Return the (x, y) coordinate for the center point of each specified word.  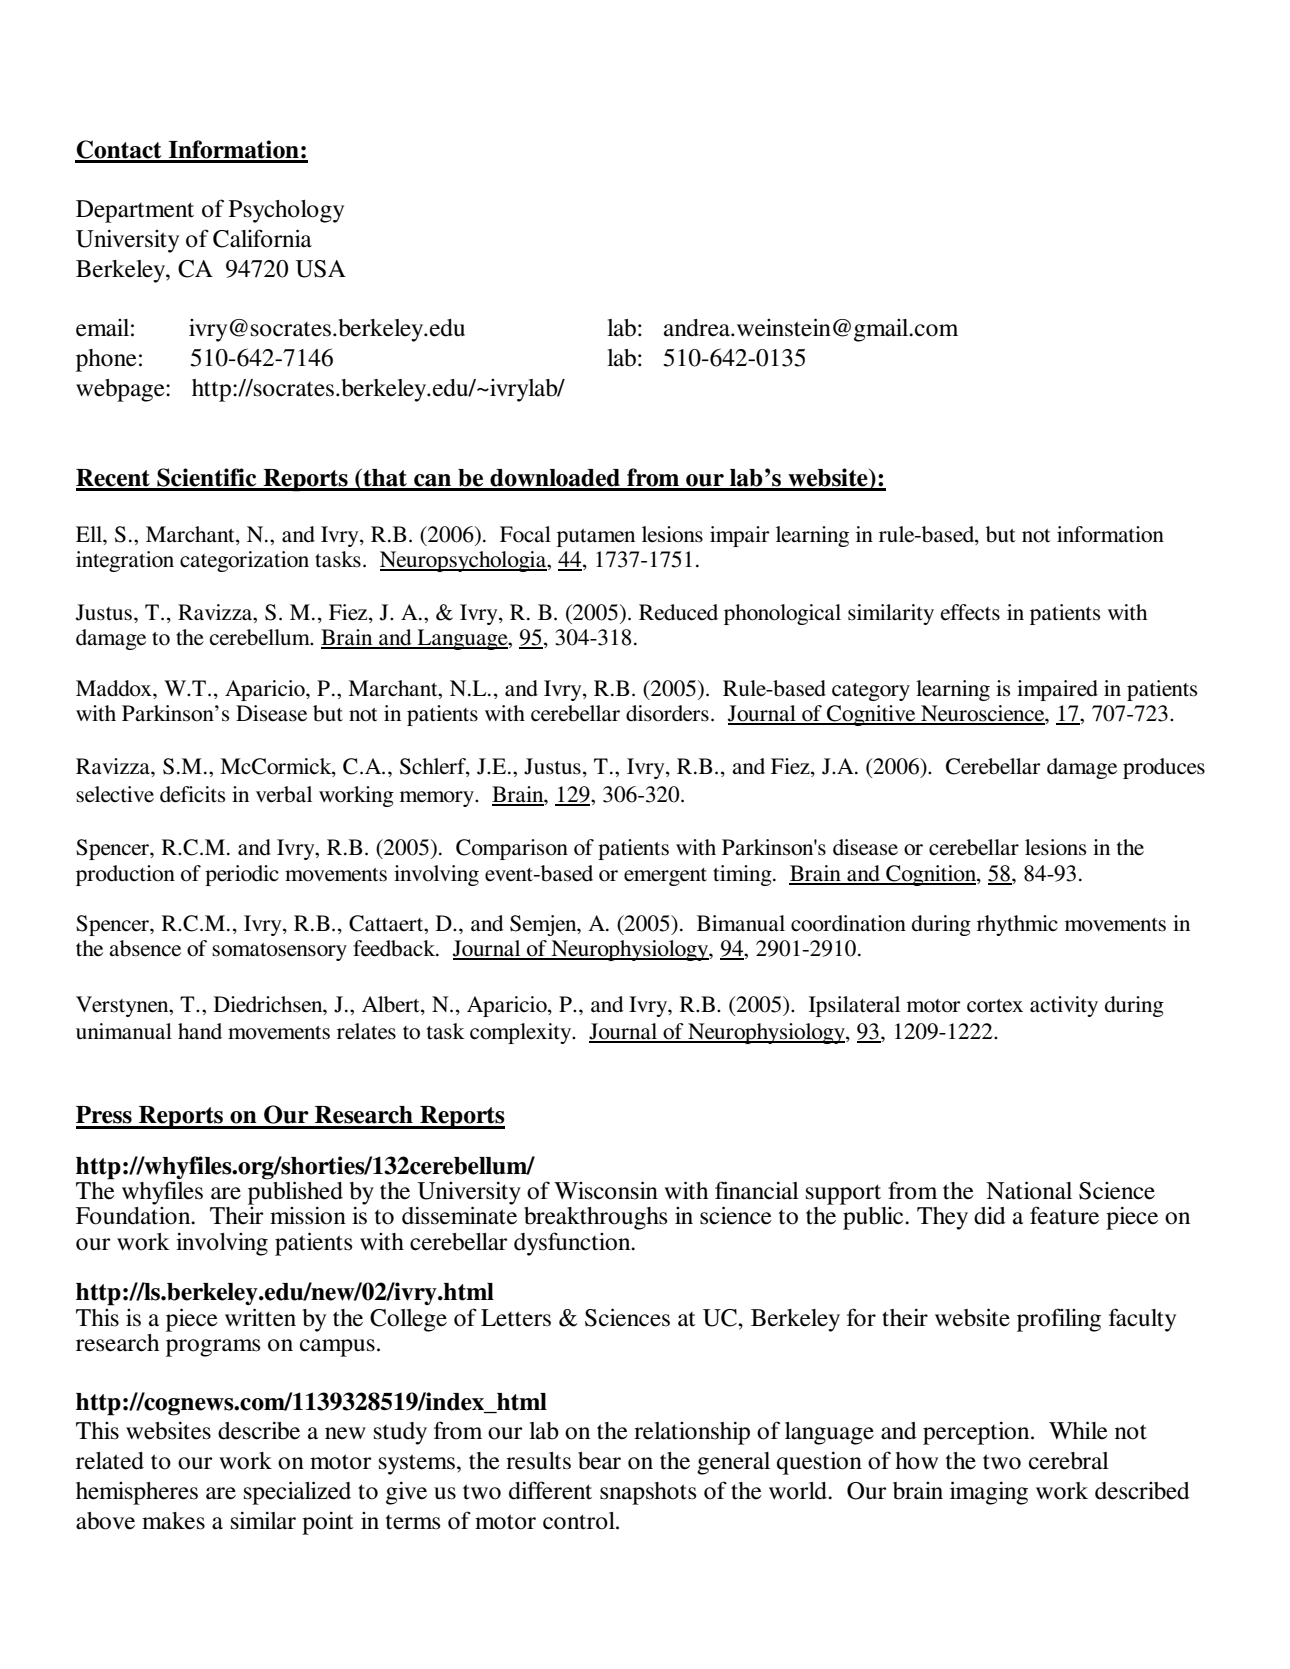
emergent (665, 877)
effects (970, 612)
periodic (242, 875)
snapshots (648, 1493)
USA (320, 269)
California (262, 238)
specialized (297, 1493)
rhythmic (1017, 925)
